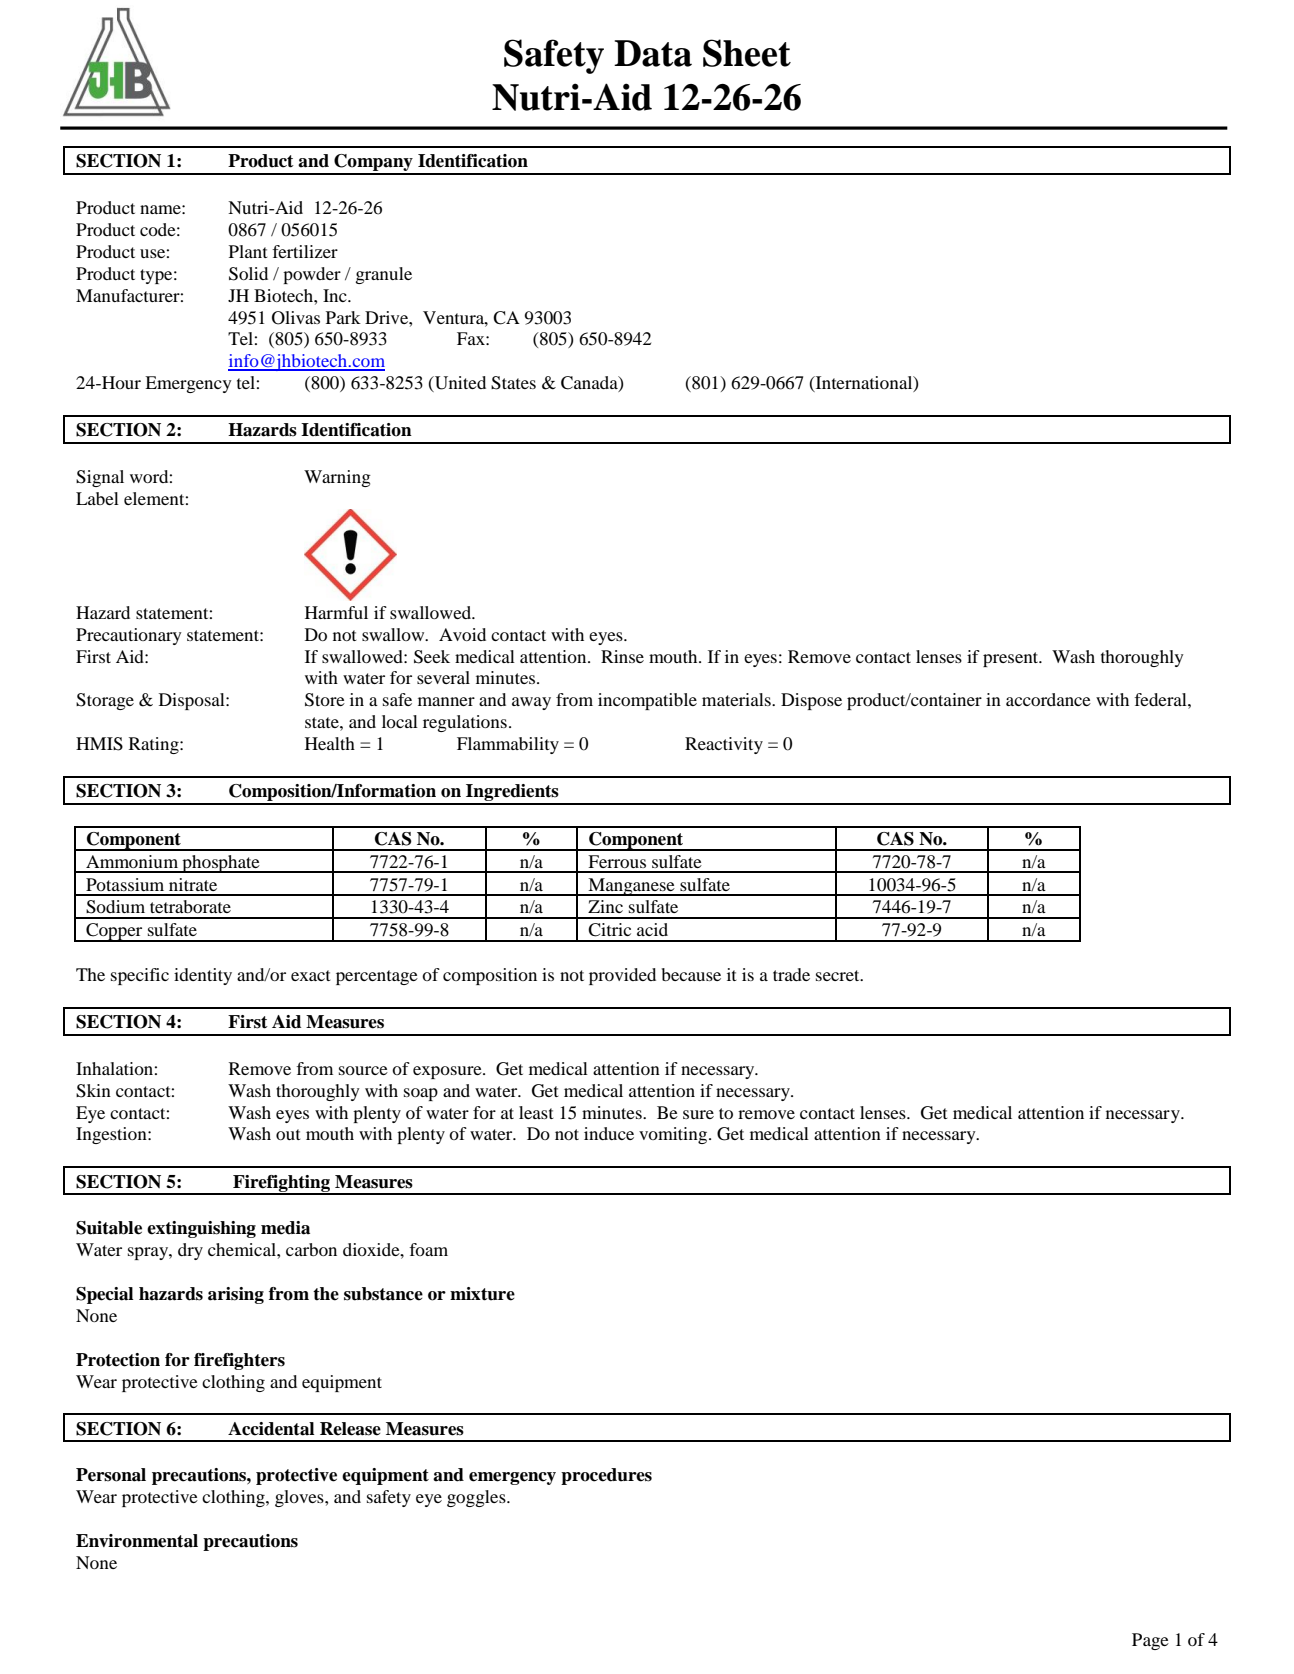  What do you see at coordinates (1048, 699) in the screenshot?
I see `accordance` at bounding box center [1048, 699].
